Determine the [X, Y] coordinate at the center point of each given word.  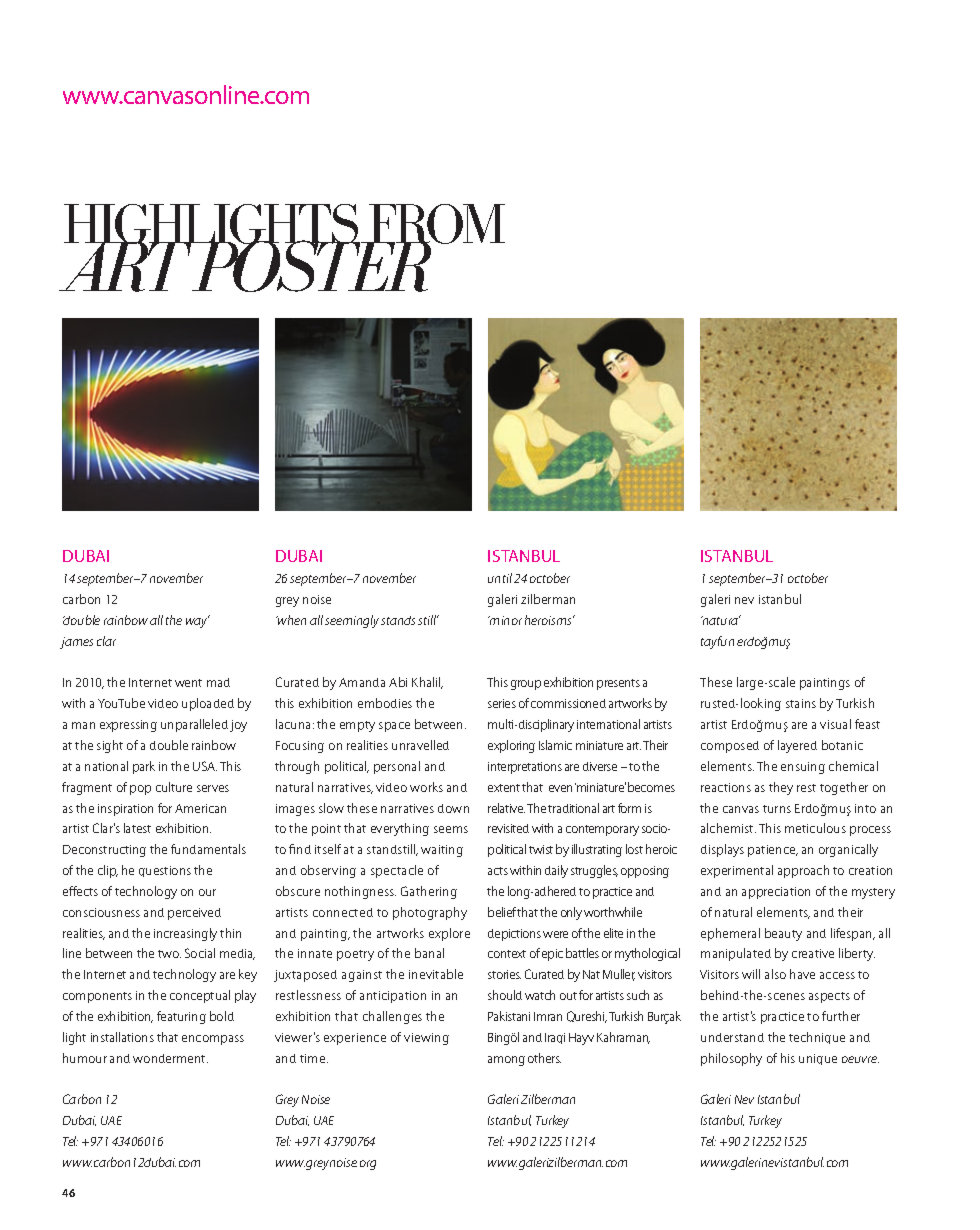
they [781, 788]
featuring [181, 1017]
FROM [436, 225]
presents [618, 684]
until [500, 578]
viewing [426, 1039]
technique [817, 1038]
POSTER [311, 265]
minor [505, 620]
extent [504, 788]
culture [174, 787]
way [197, 622]
